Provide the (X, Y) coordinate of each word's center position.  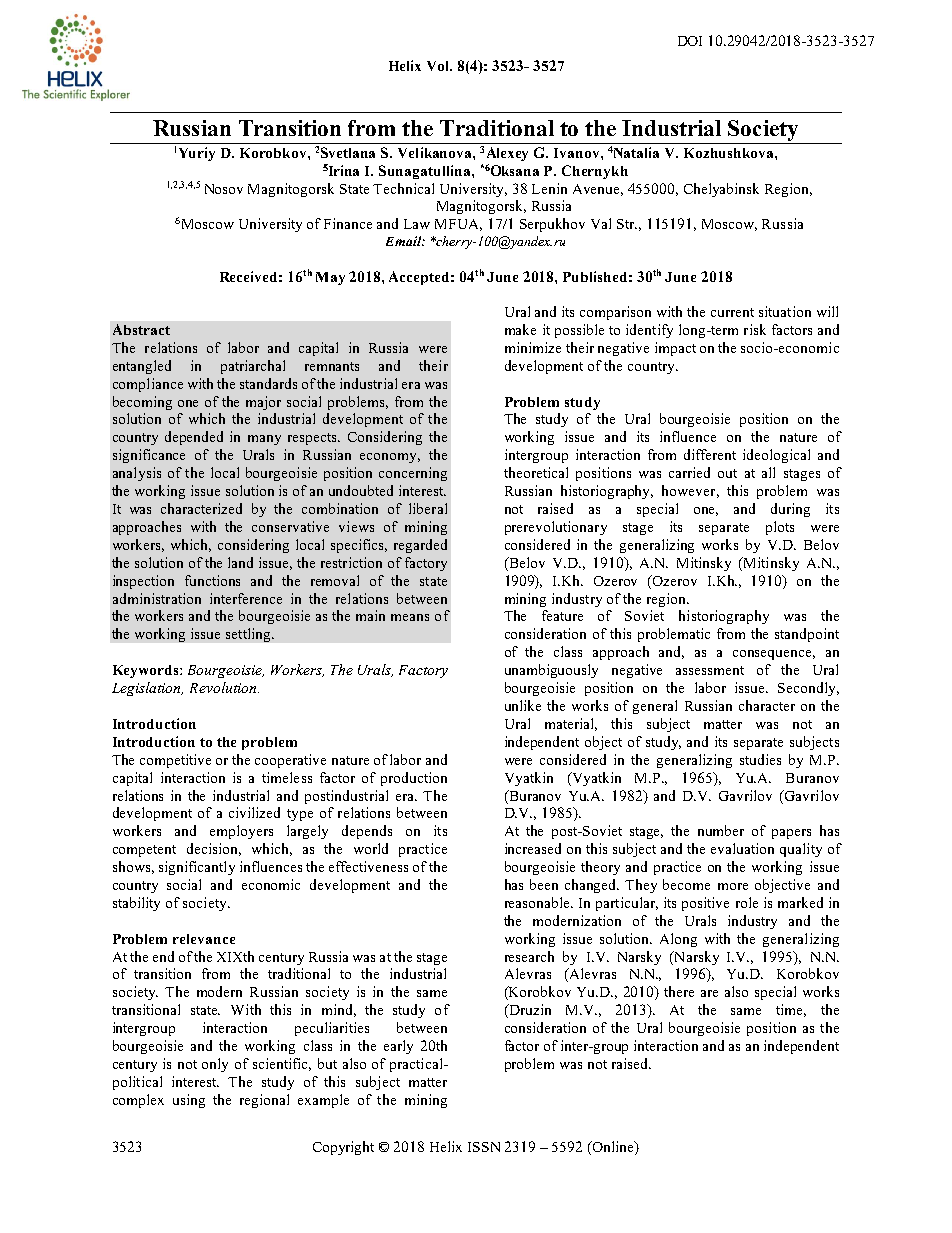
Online (613, 1146)
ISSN (484, 1147)
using (189, 1101)
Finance (348, 223)
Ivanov (578, 153)
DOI (690, 41)
